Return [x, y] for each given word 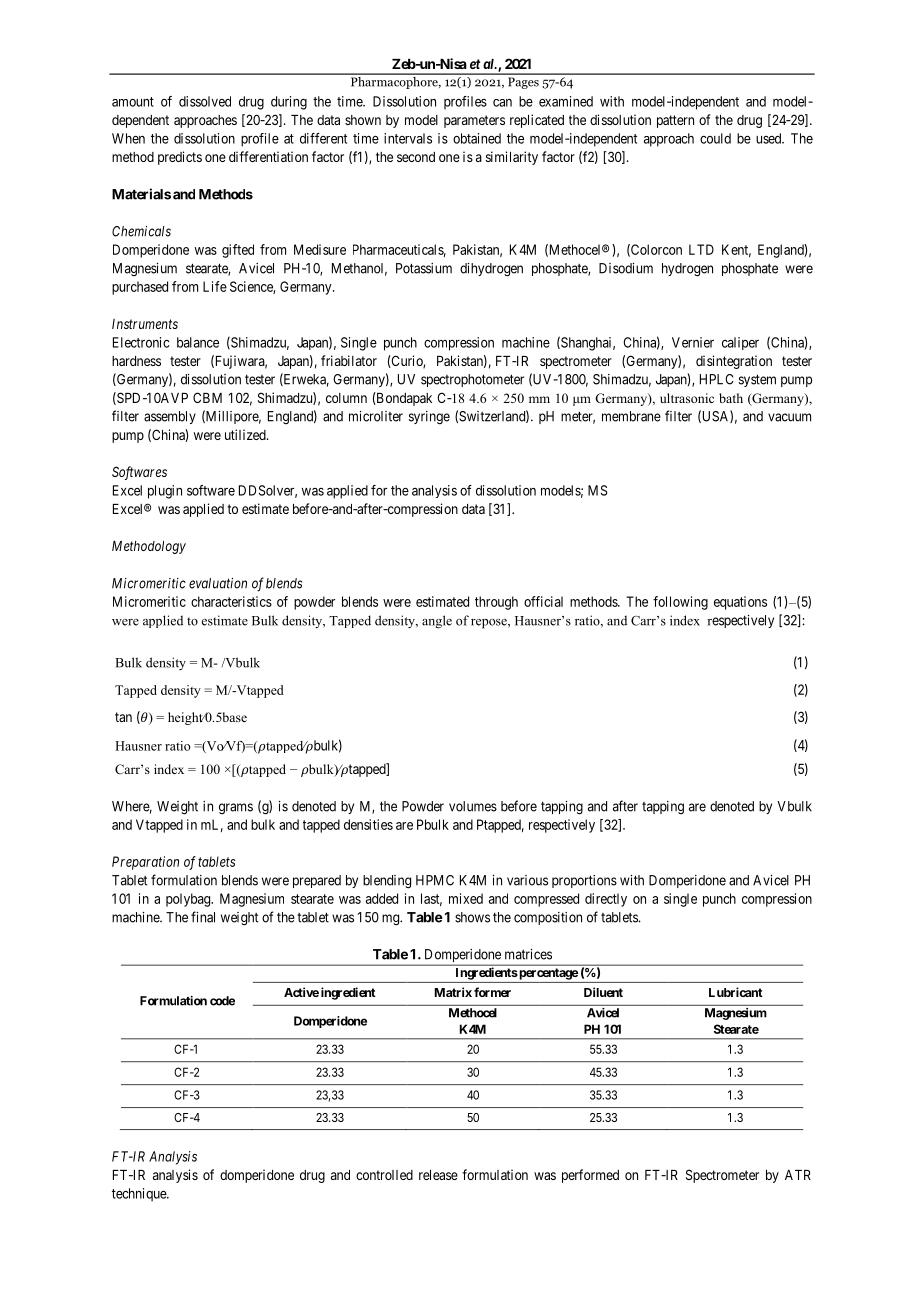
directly [606, 900]
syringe [429, 418]
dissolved [205, 101]
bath [731, 398]
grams [236, 808]
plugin [165, 492]
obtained [477, 138]
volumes [473, 806]
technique [140, 1195]
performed [590, 1176]
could [715, 138]
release [438, 1175]
